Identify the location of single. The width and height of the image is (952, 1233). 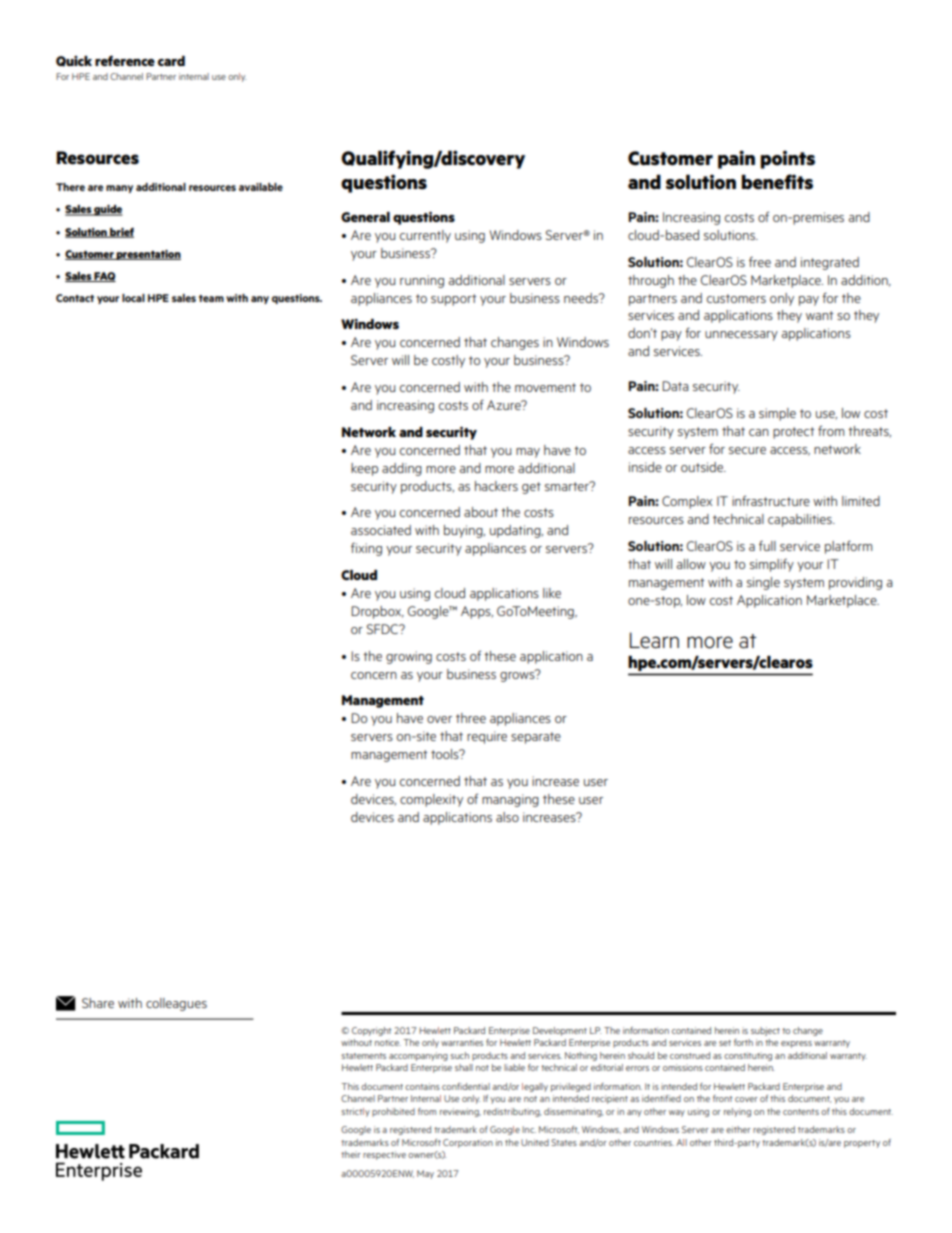
(763, 583).
